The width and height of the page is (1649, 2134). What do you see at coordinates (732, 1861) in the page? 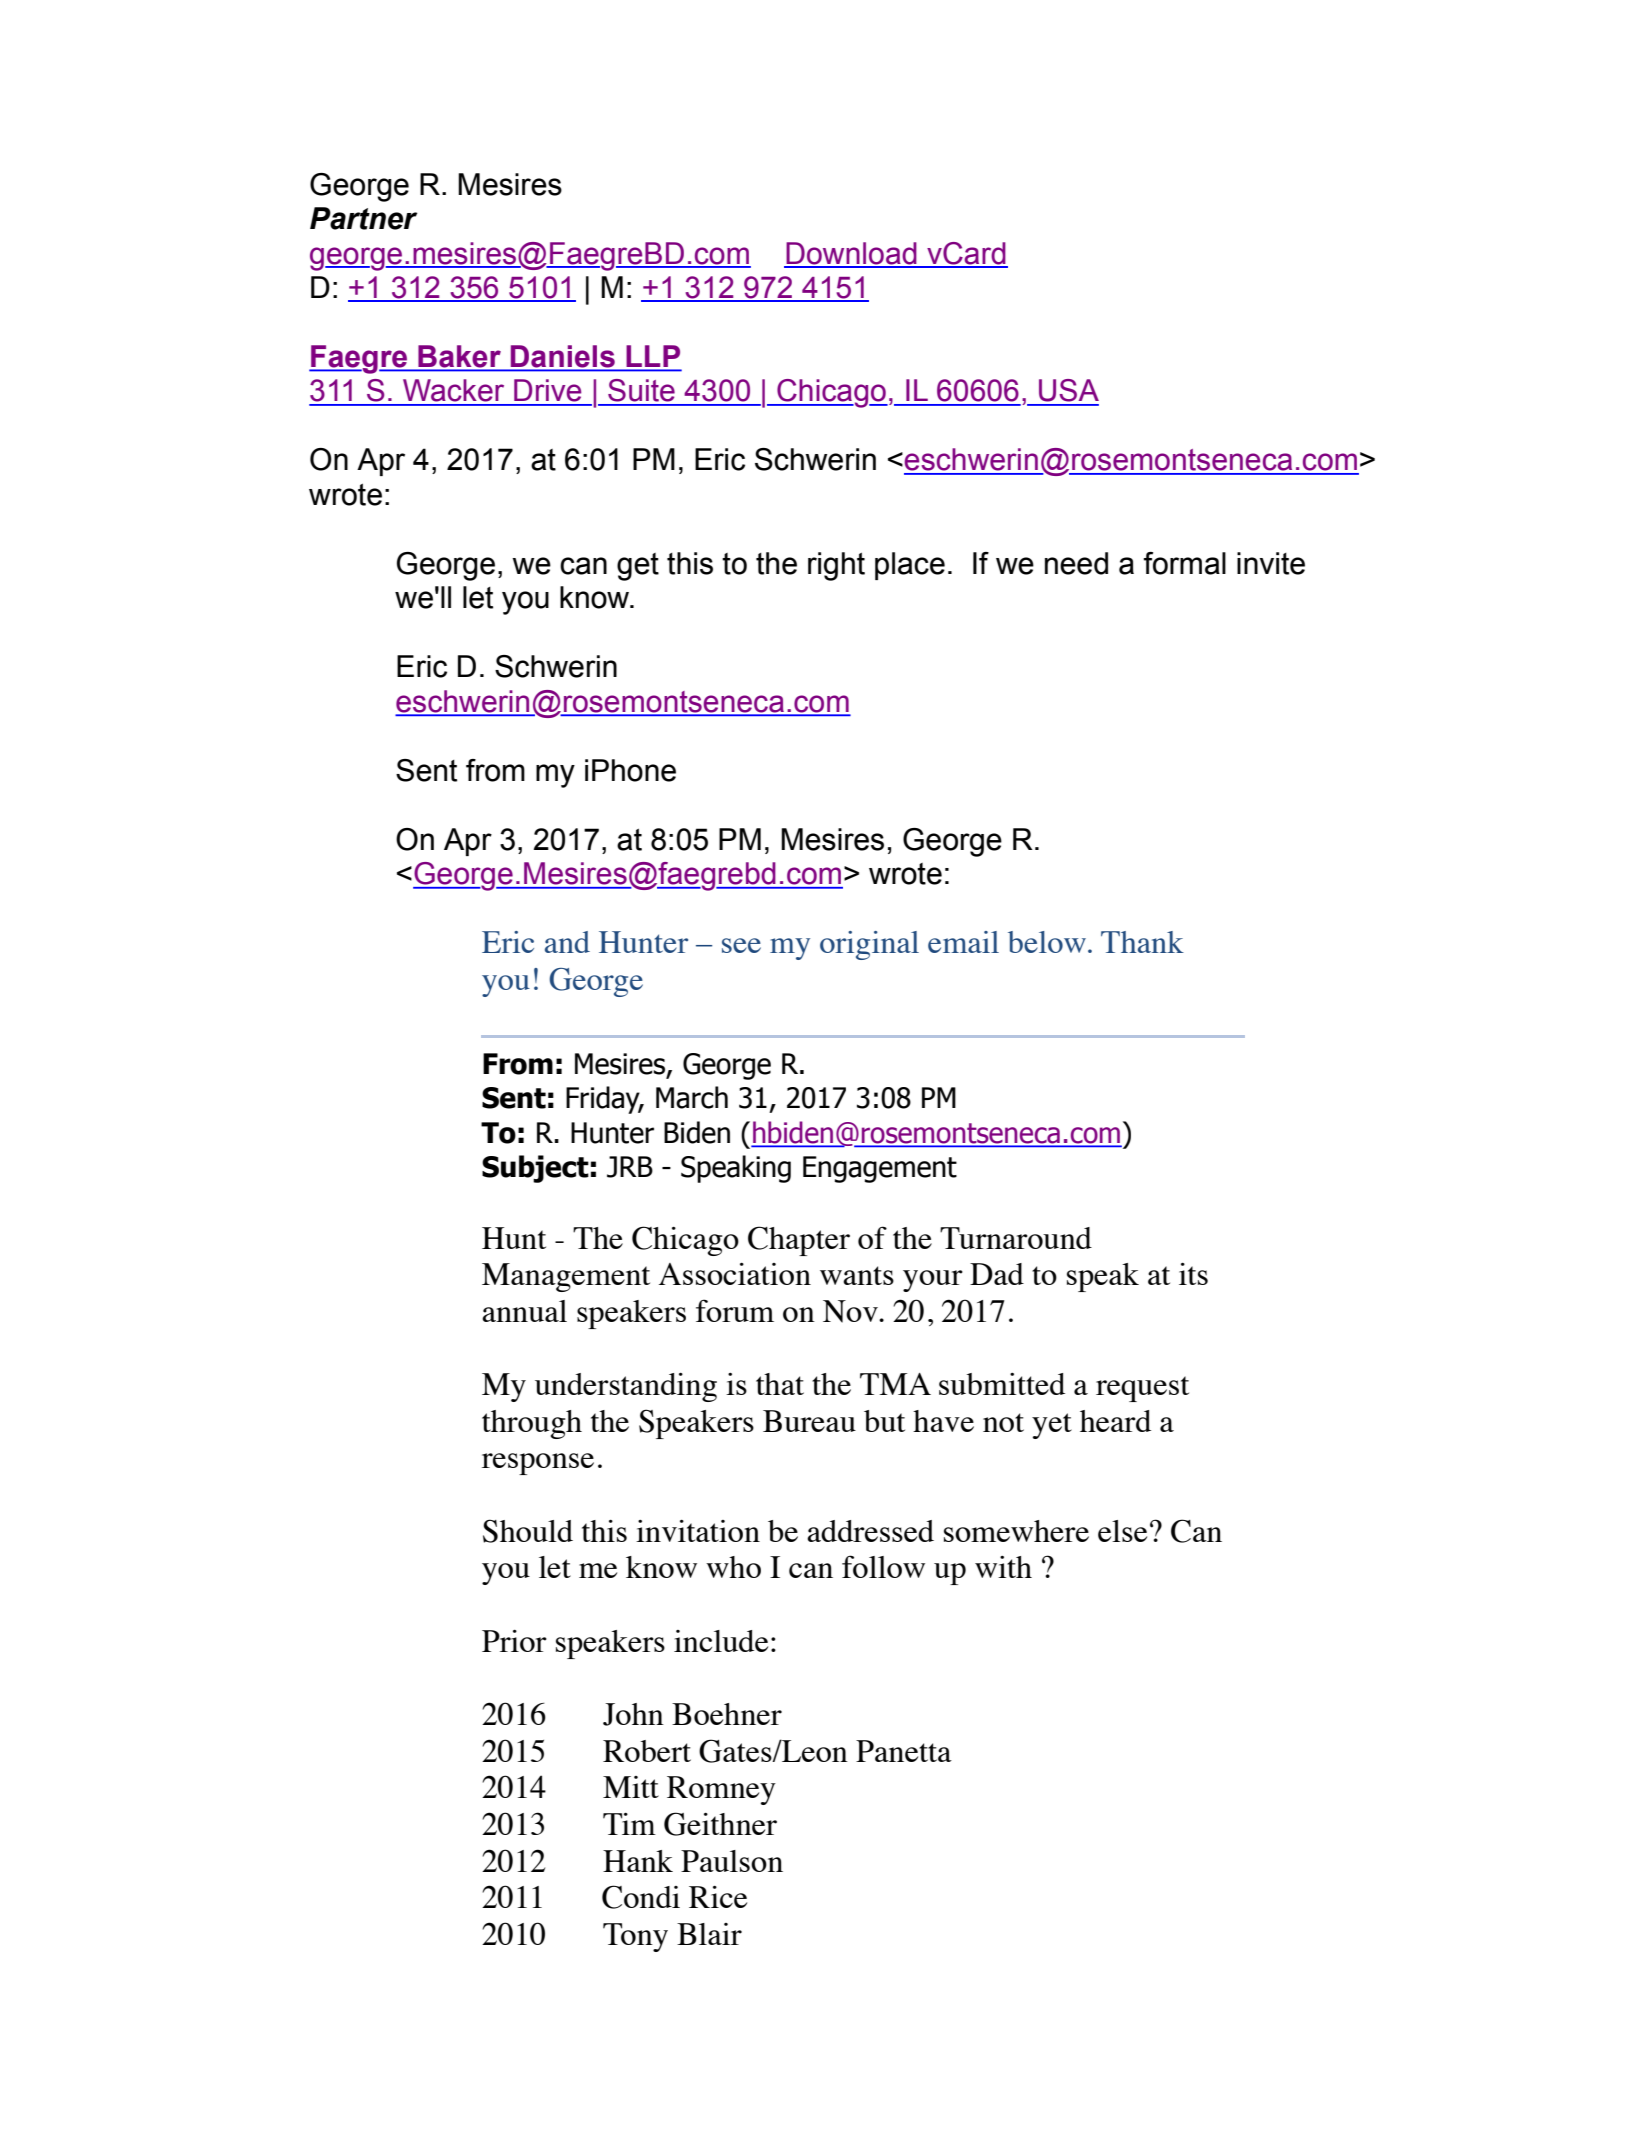
I see `Paulson` at bounding box center [732, 1861].
